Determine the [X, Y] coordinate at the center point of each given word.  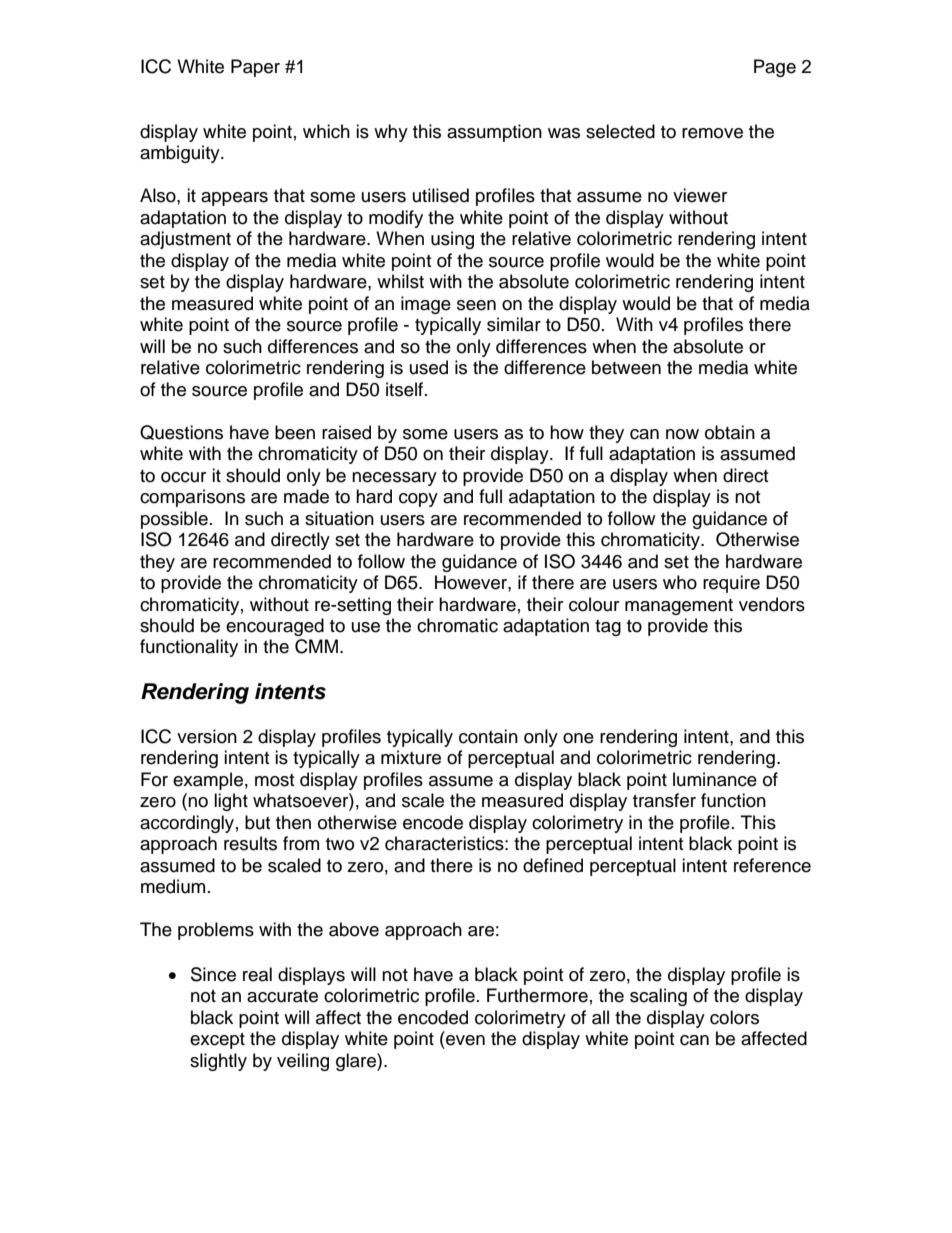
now [682, 434]
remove [712, 133]
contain [488, 736]
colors [734, 1017]
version [207, 736]
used [429, 367]
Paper [255, 68]
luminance [715, 779]
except [217, 1041]
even [465, 1040]
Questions [181, 432]
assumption [494, 133]
